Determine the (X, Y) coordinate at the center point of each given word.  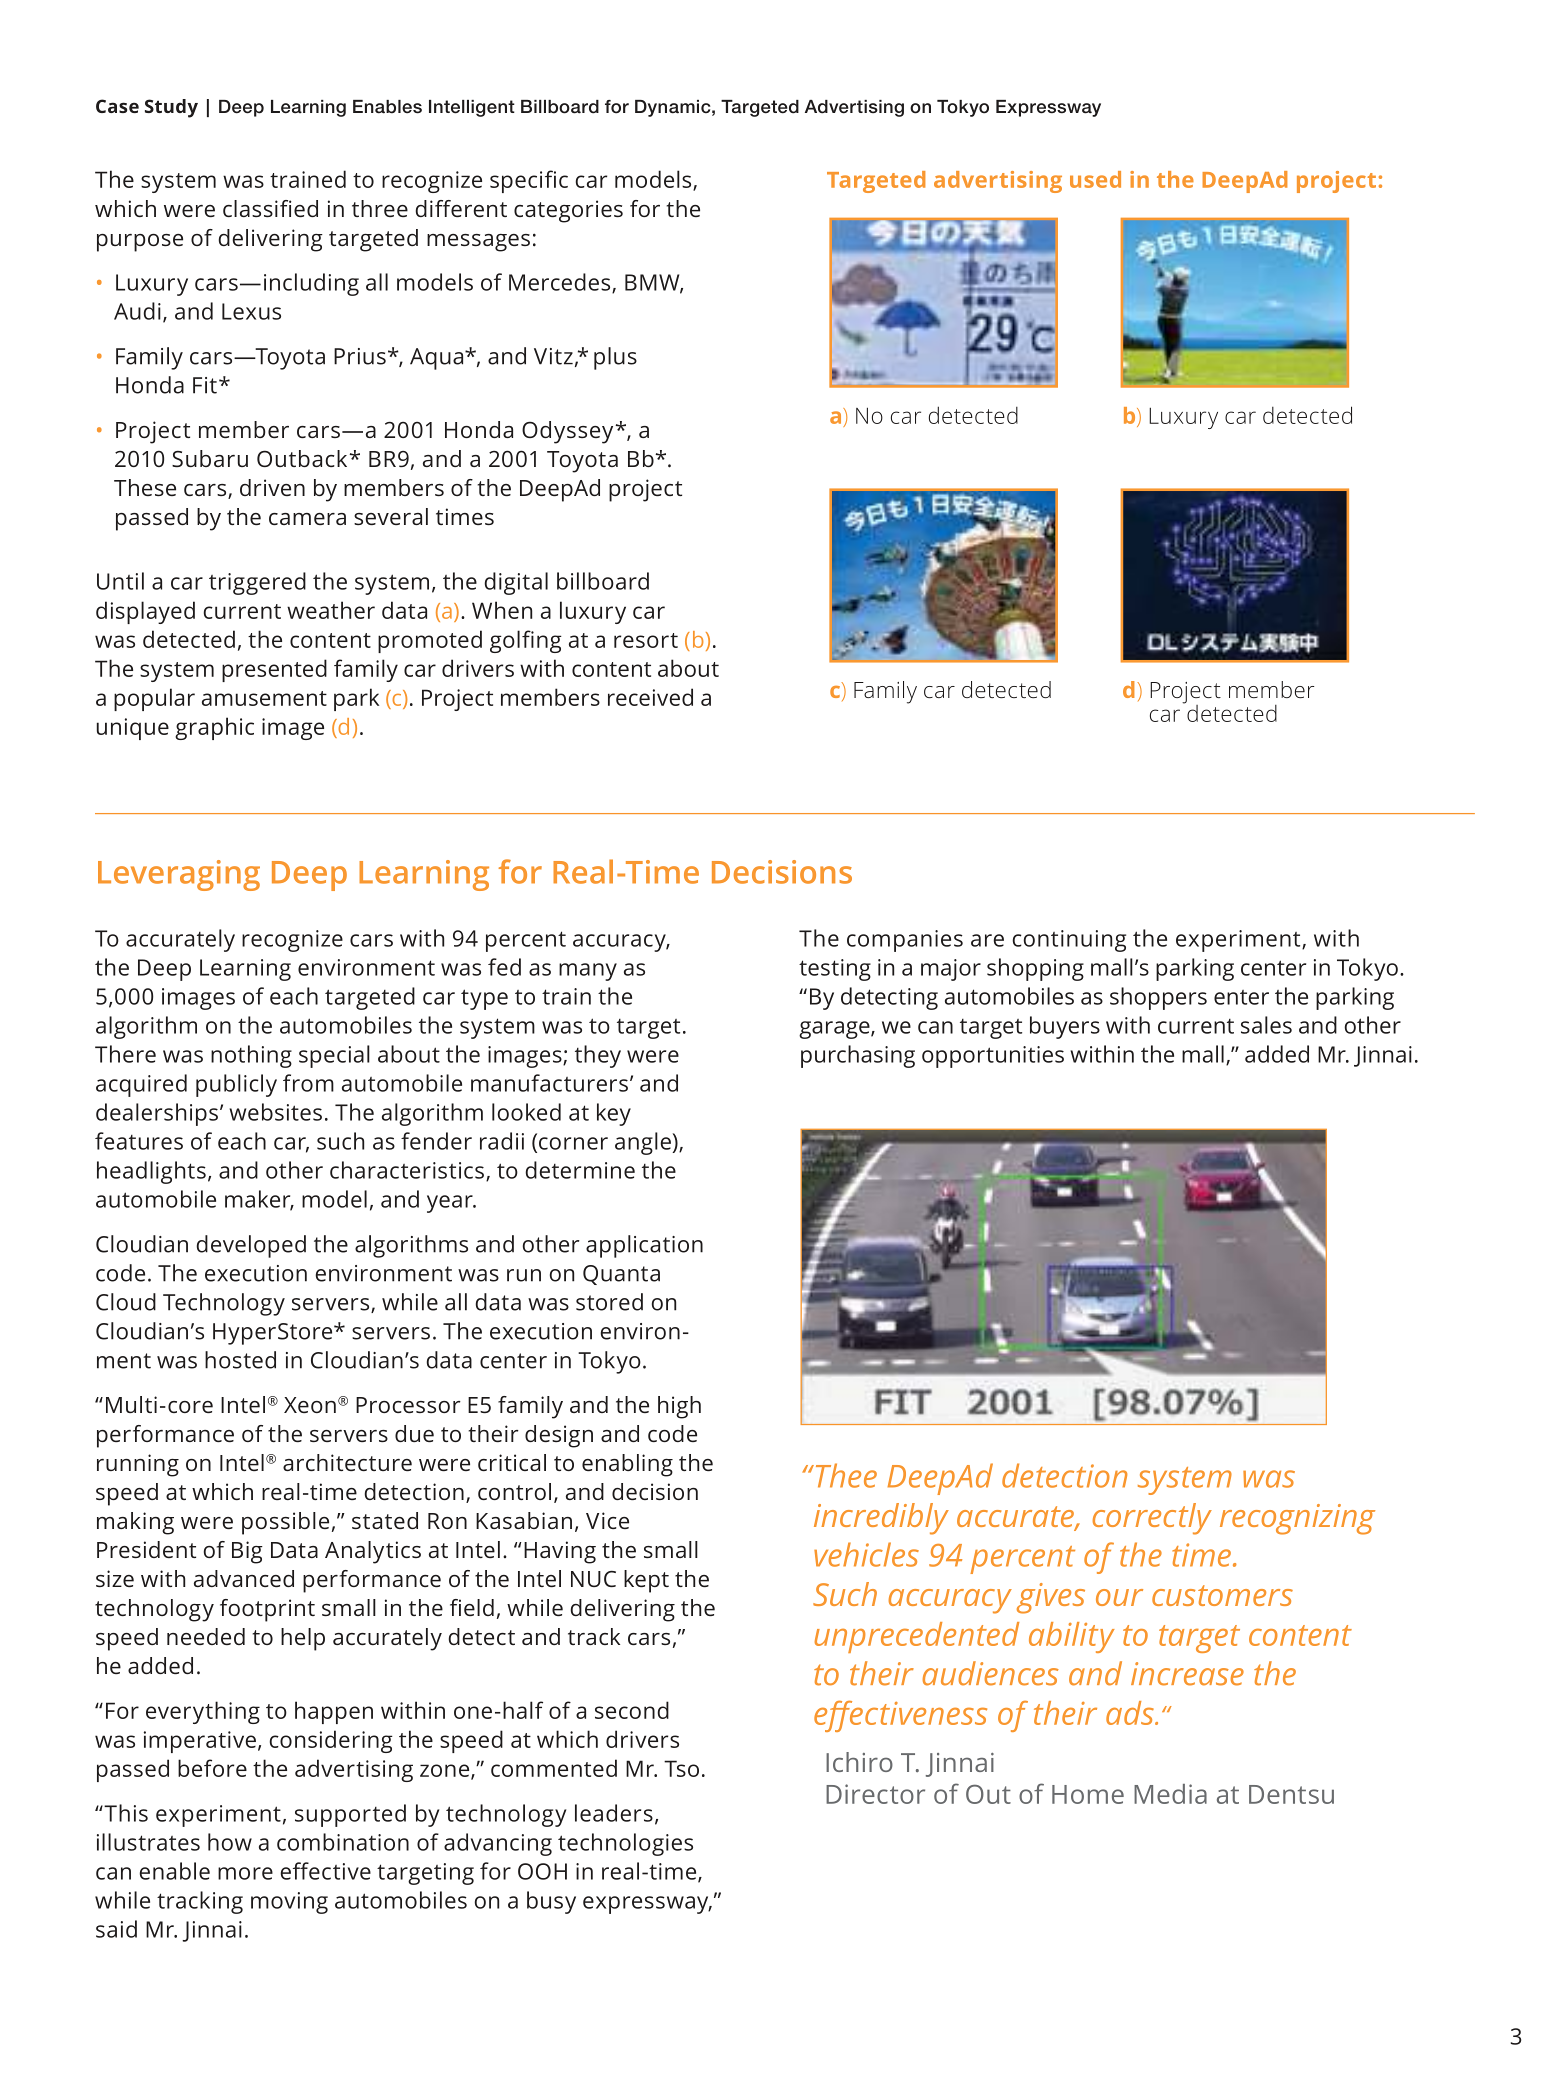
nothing (251, 1056)
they (598, 1056)
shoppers (1158, 998)
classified (270, 208)
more (245, 1873)
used (1095, 179)
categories (568, 211)
